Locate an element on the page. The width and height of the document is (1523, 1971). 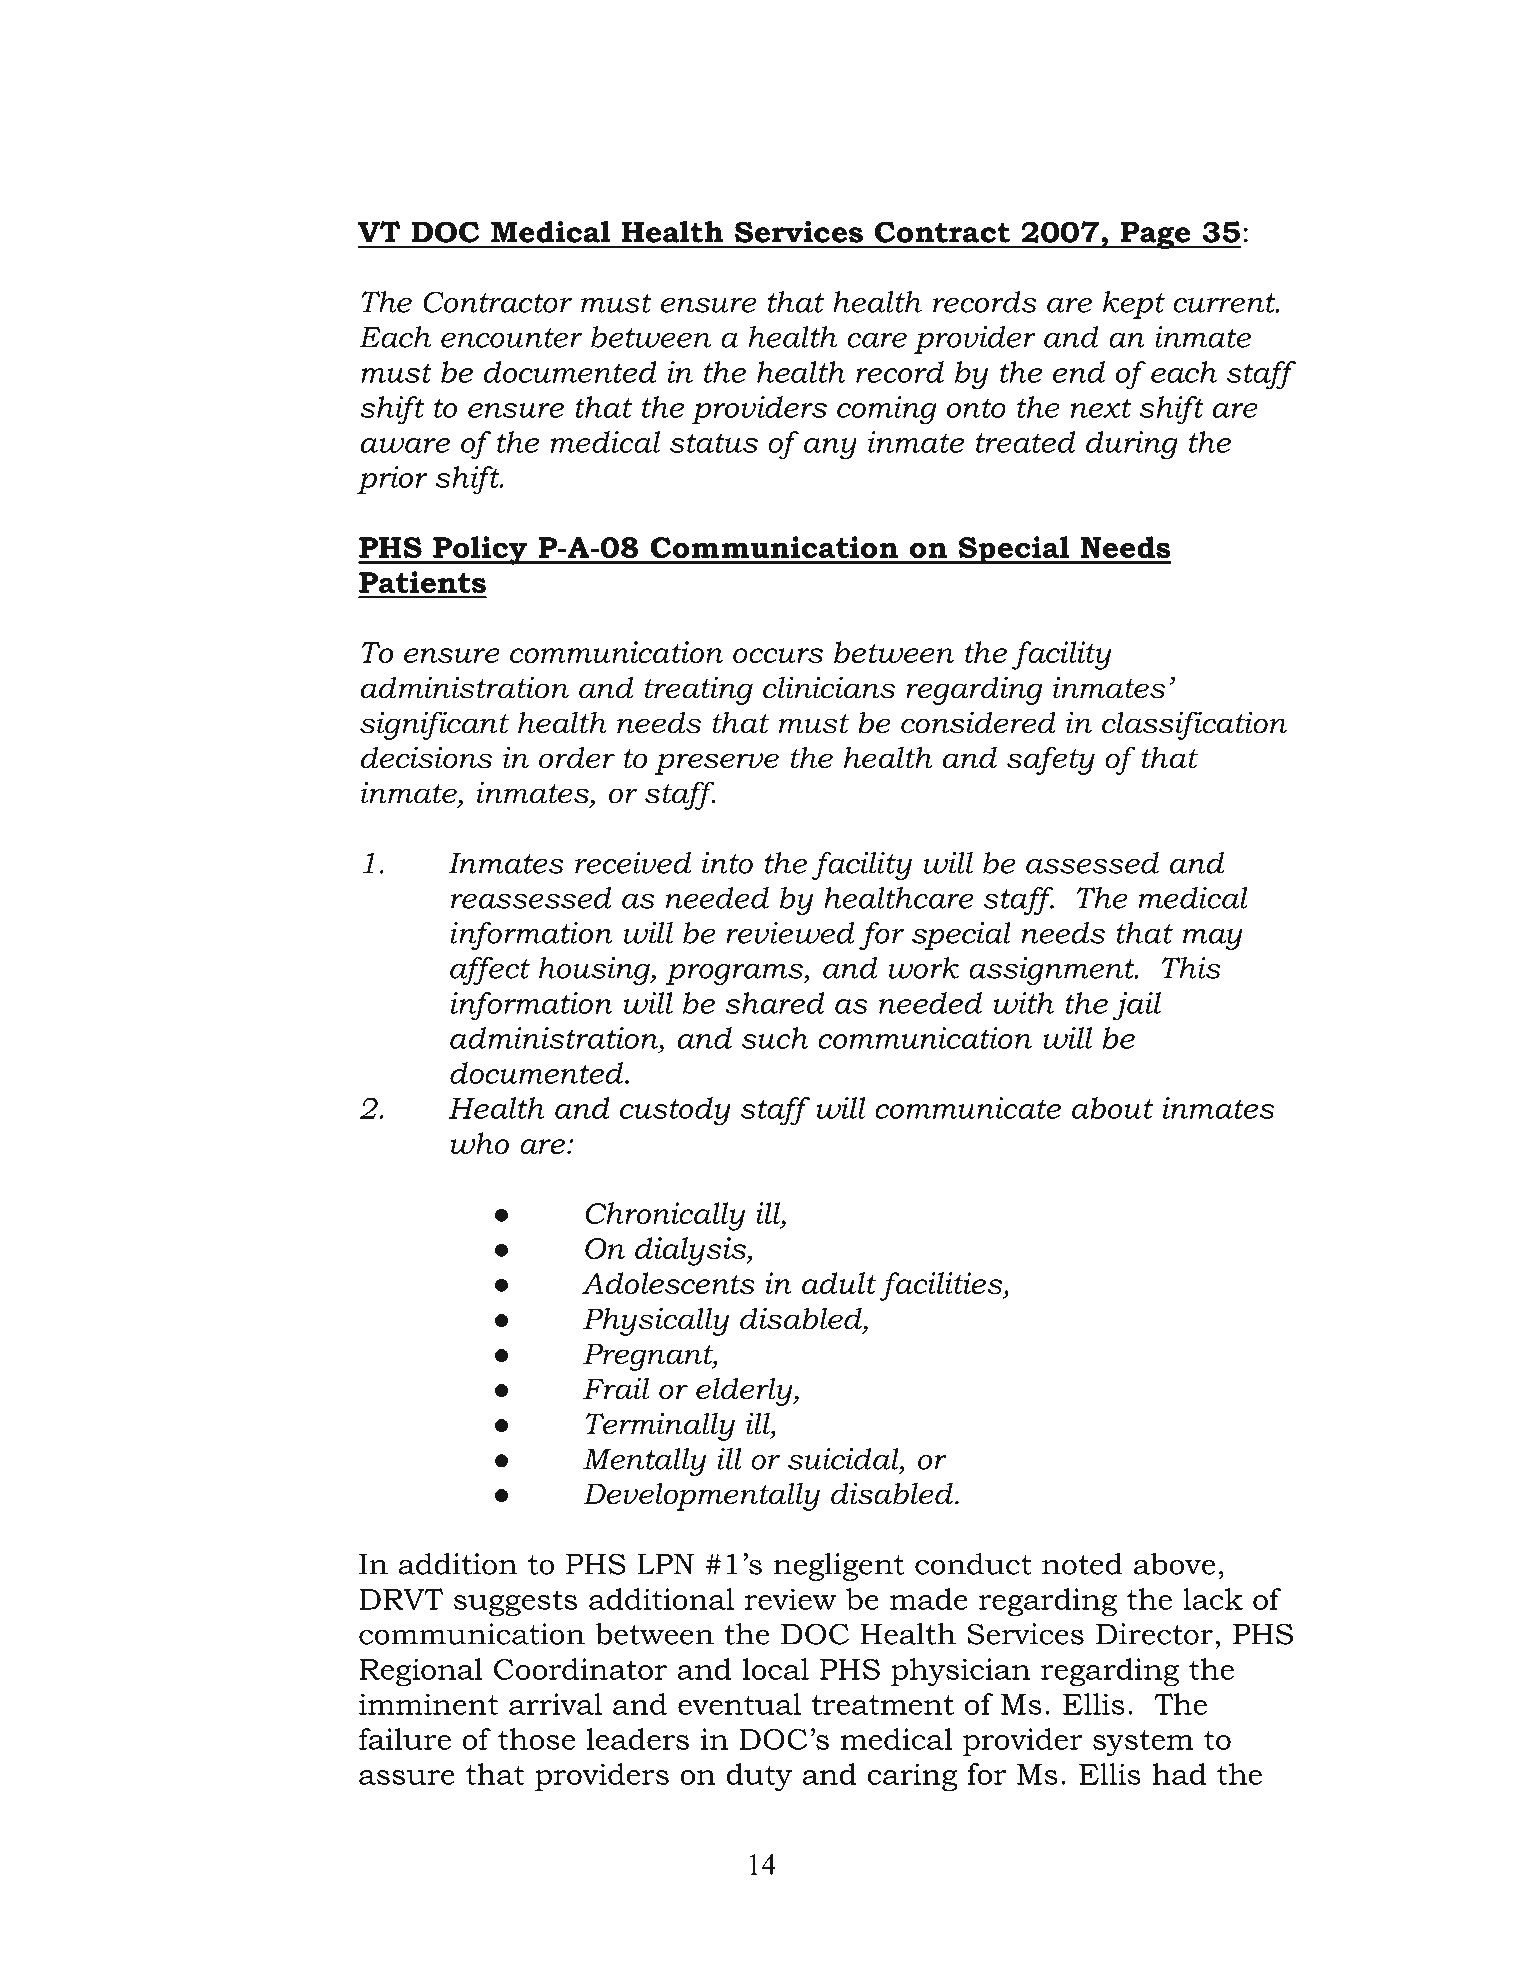
Frail is located at coordinates (616, 1388).
